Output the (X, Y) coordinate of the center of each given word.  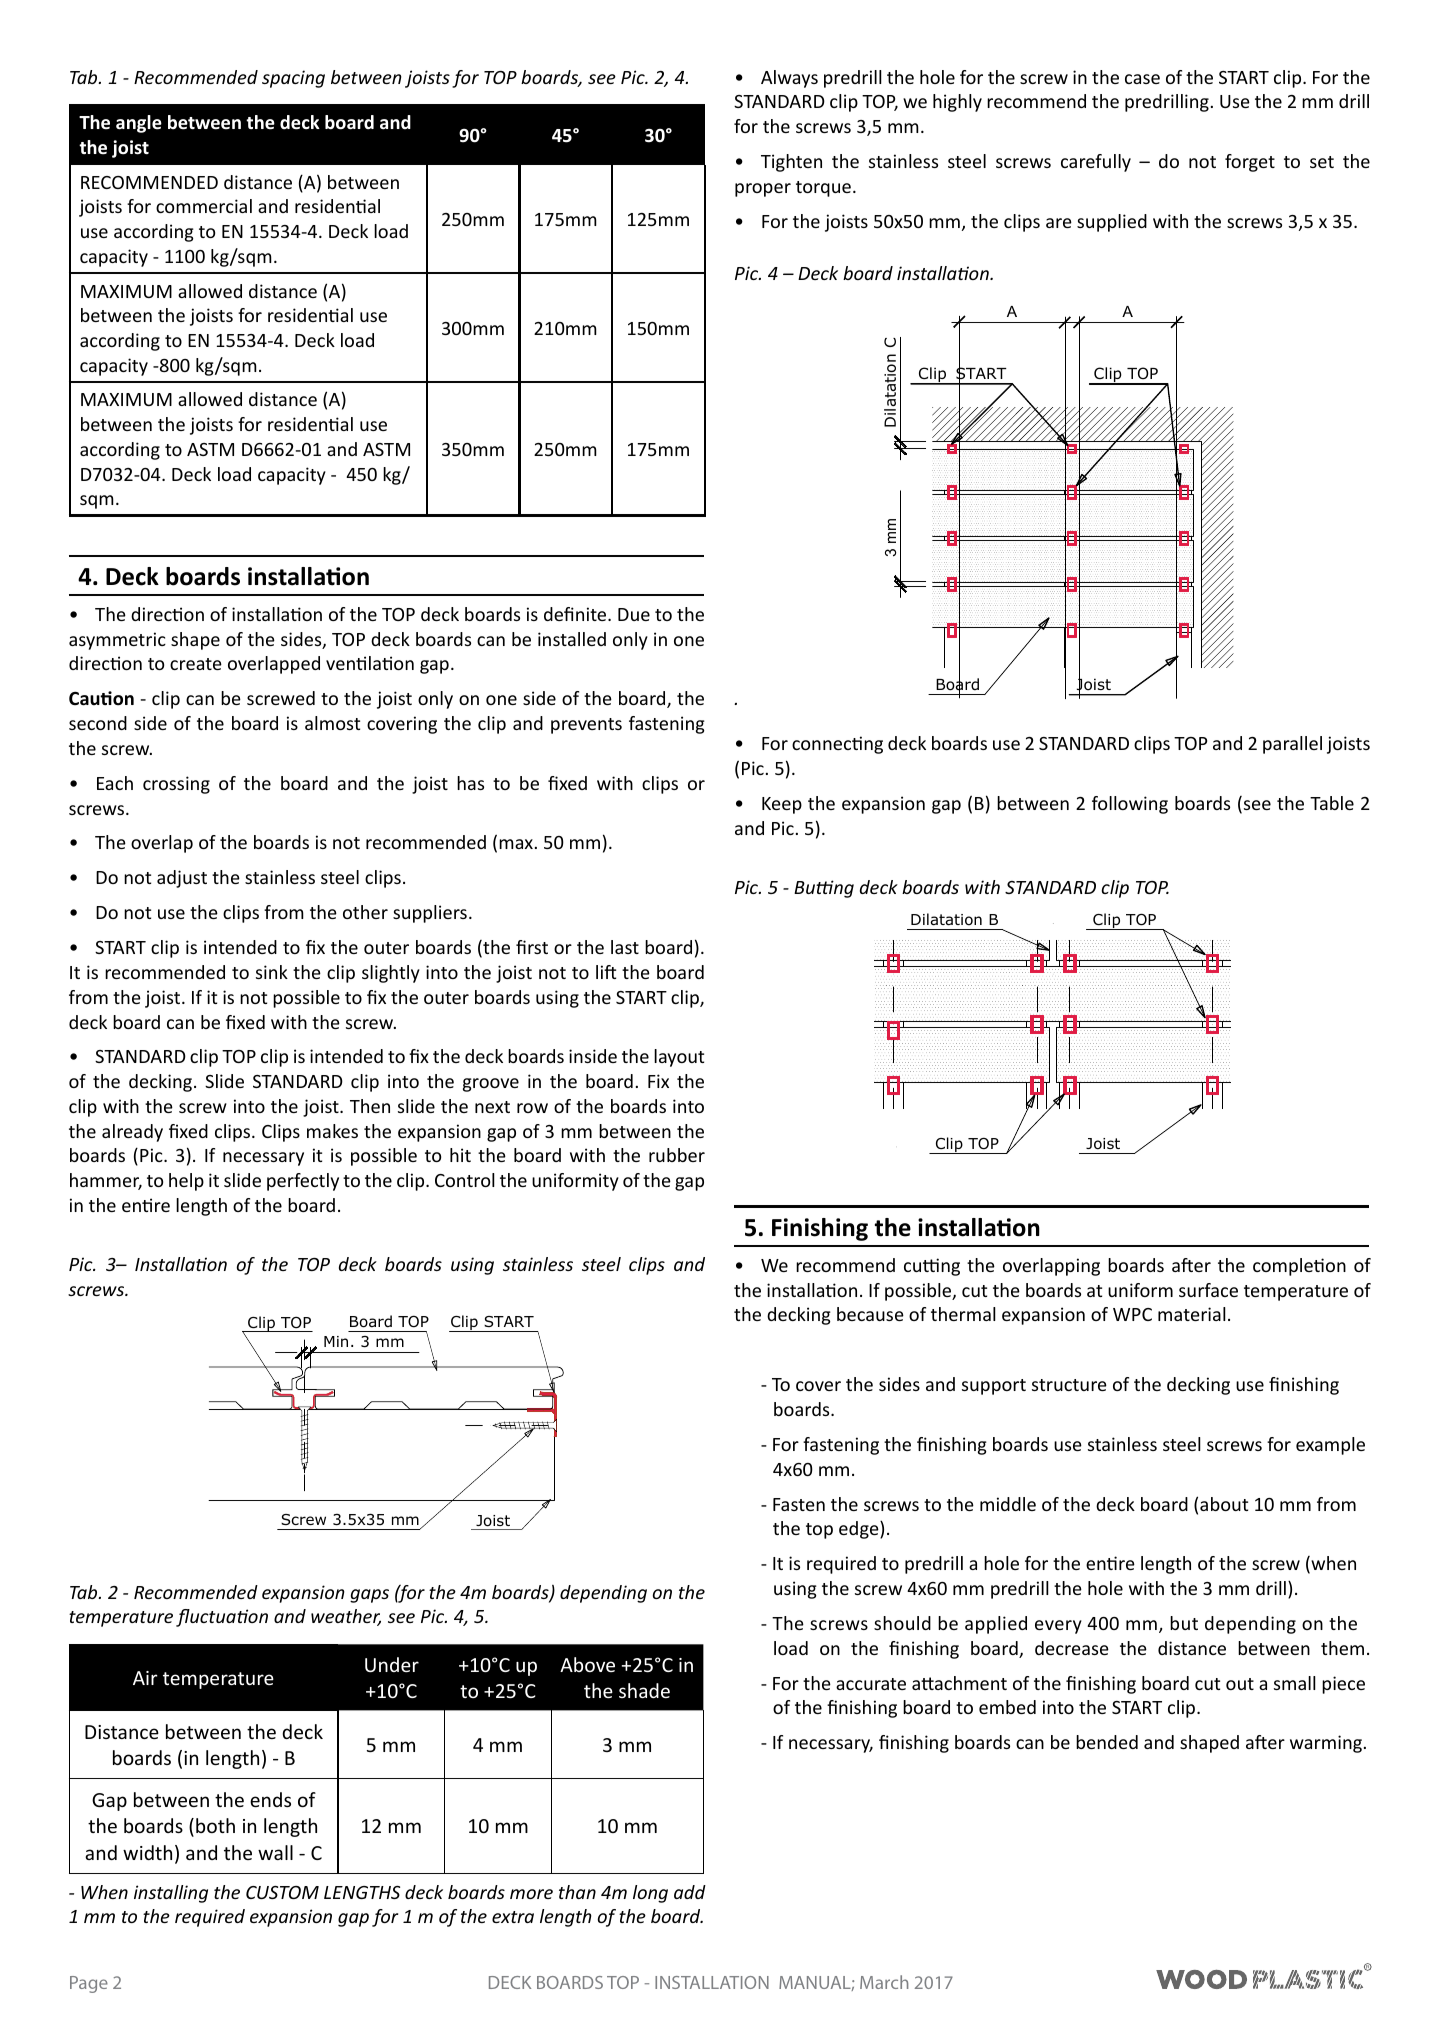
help (186, 1182)
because (870, 1314)
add (690, 1892)
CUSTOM (282, 1892)
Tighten (791, 163)
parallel (1292, 745)
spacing (293, 79)
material (1192, 1314)
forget (1250, 163)
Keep (782, 805)
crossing (176, 785)
